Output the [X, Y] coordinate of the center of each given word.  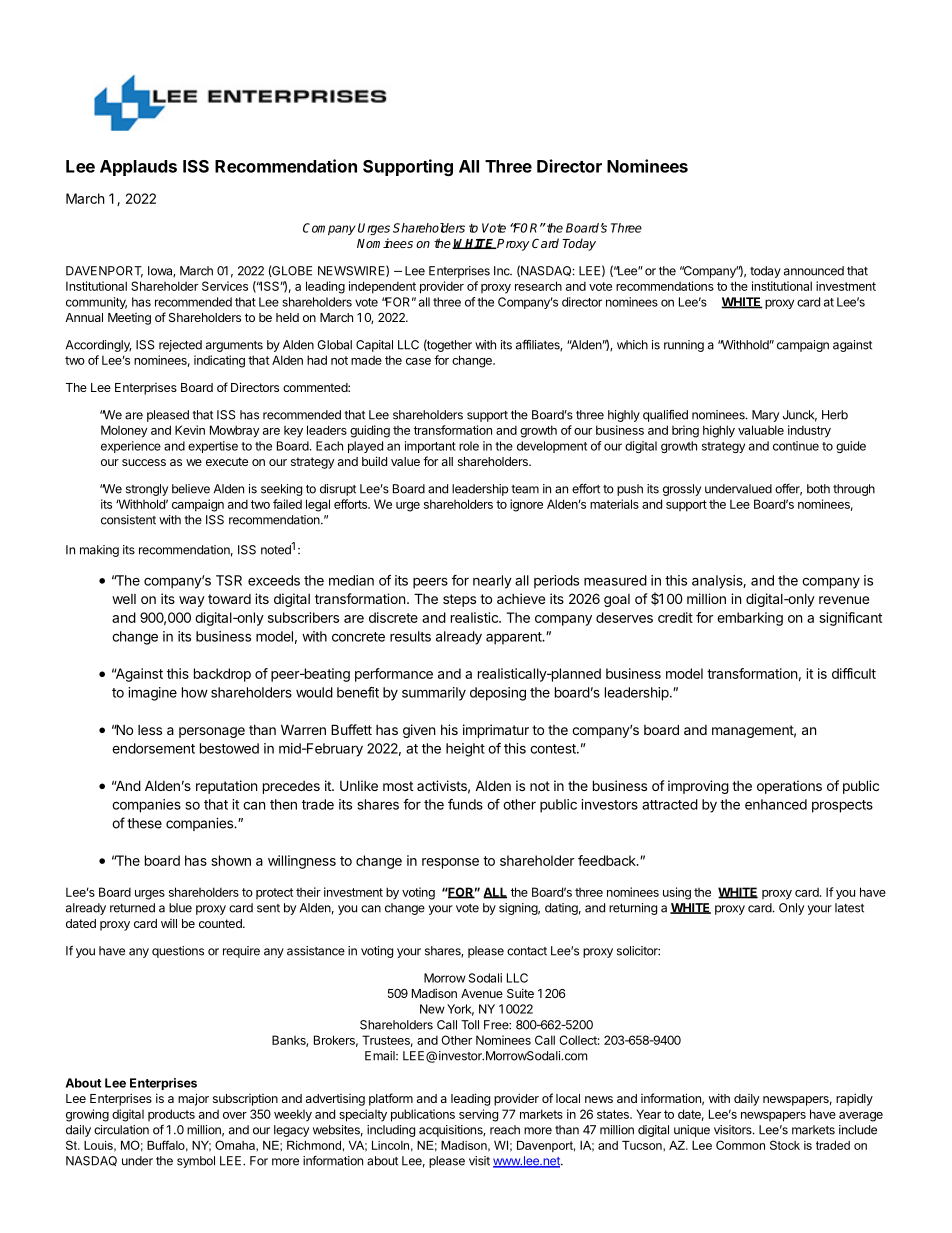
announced [814, 271]
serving [478, 1115]
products [171, 1115]
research [538, 286]
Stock [785, 1145]
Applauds [138, 168]
